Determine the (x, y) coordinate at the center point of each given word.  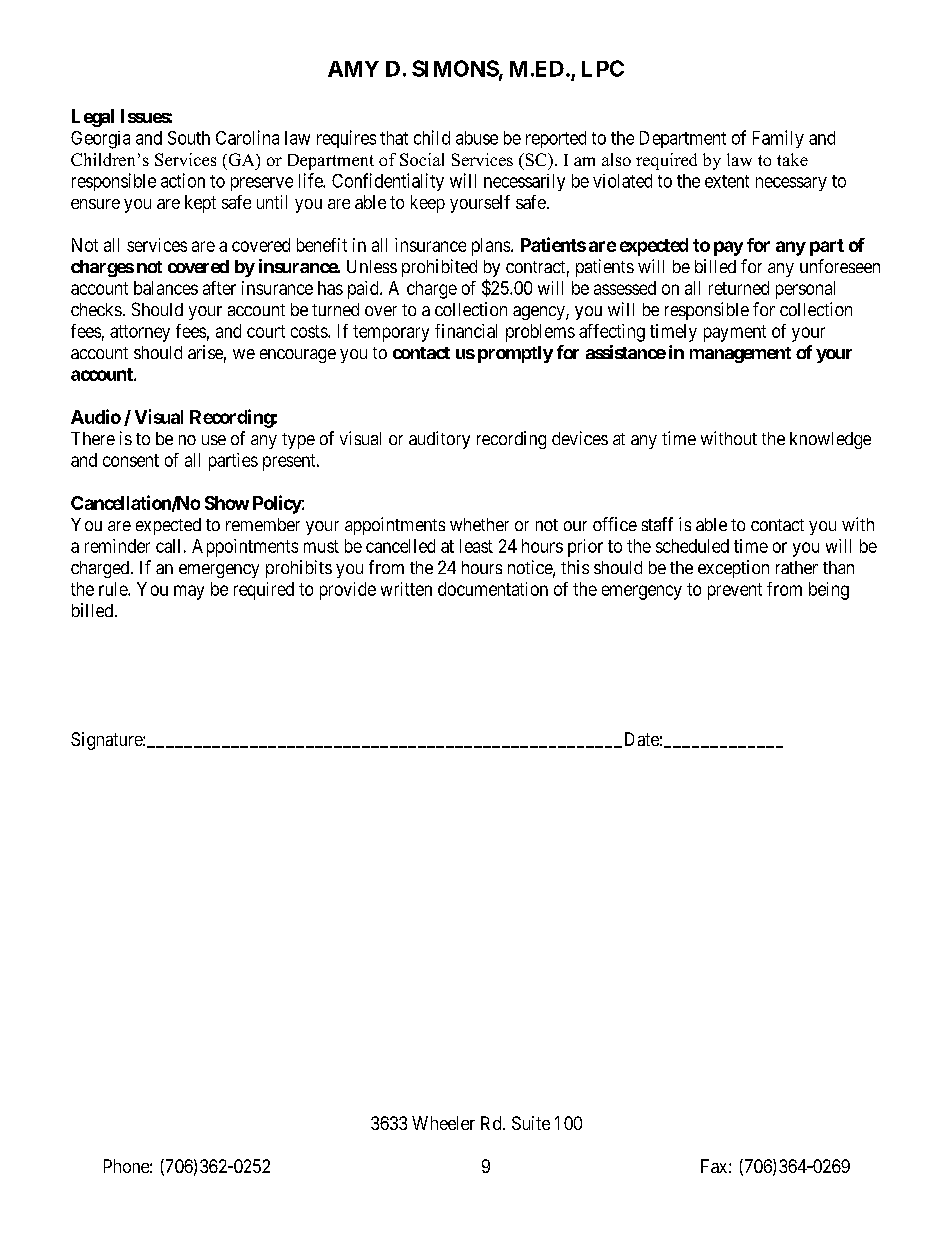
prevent (735, 591)
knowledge (830, 440)
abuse (477, 138)
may (189, 592)
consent (131, 460)
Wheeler (443, 1123)
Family (778, 139)
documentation (493, 589)
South (189, 138)
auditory (439, 440)
